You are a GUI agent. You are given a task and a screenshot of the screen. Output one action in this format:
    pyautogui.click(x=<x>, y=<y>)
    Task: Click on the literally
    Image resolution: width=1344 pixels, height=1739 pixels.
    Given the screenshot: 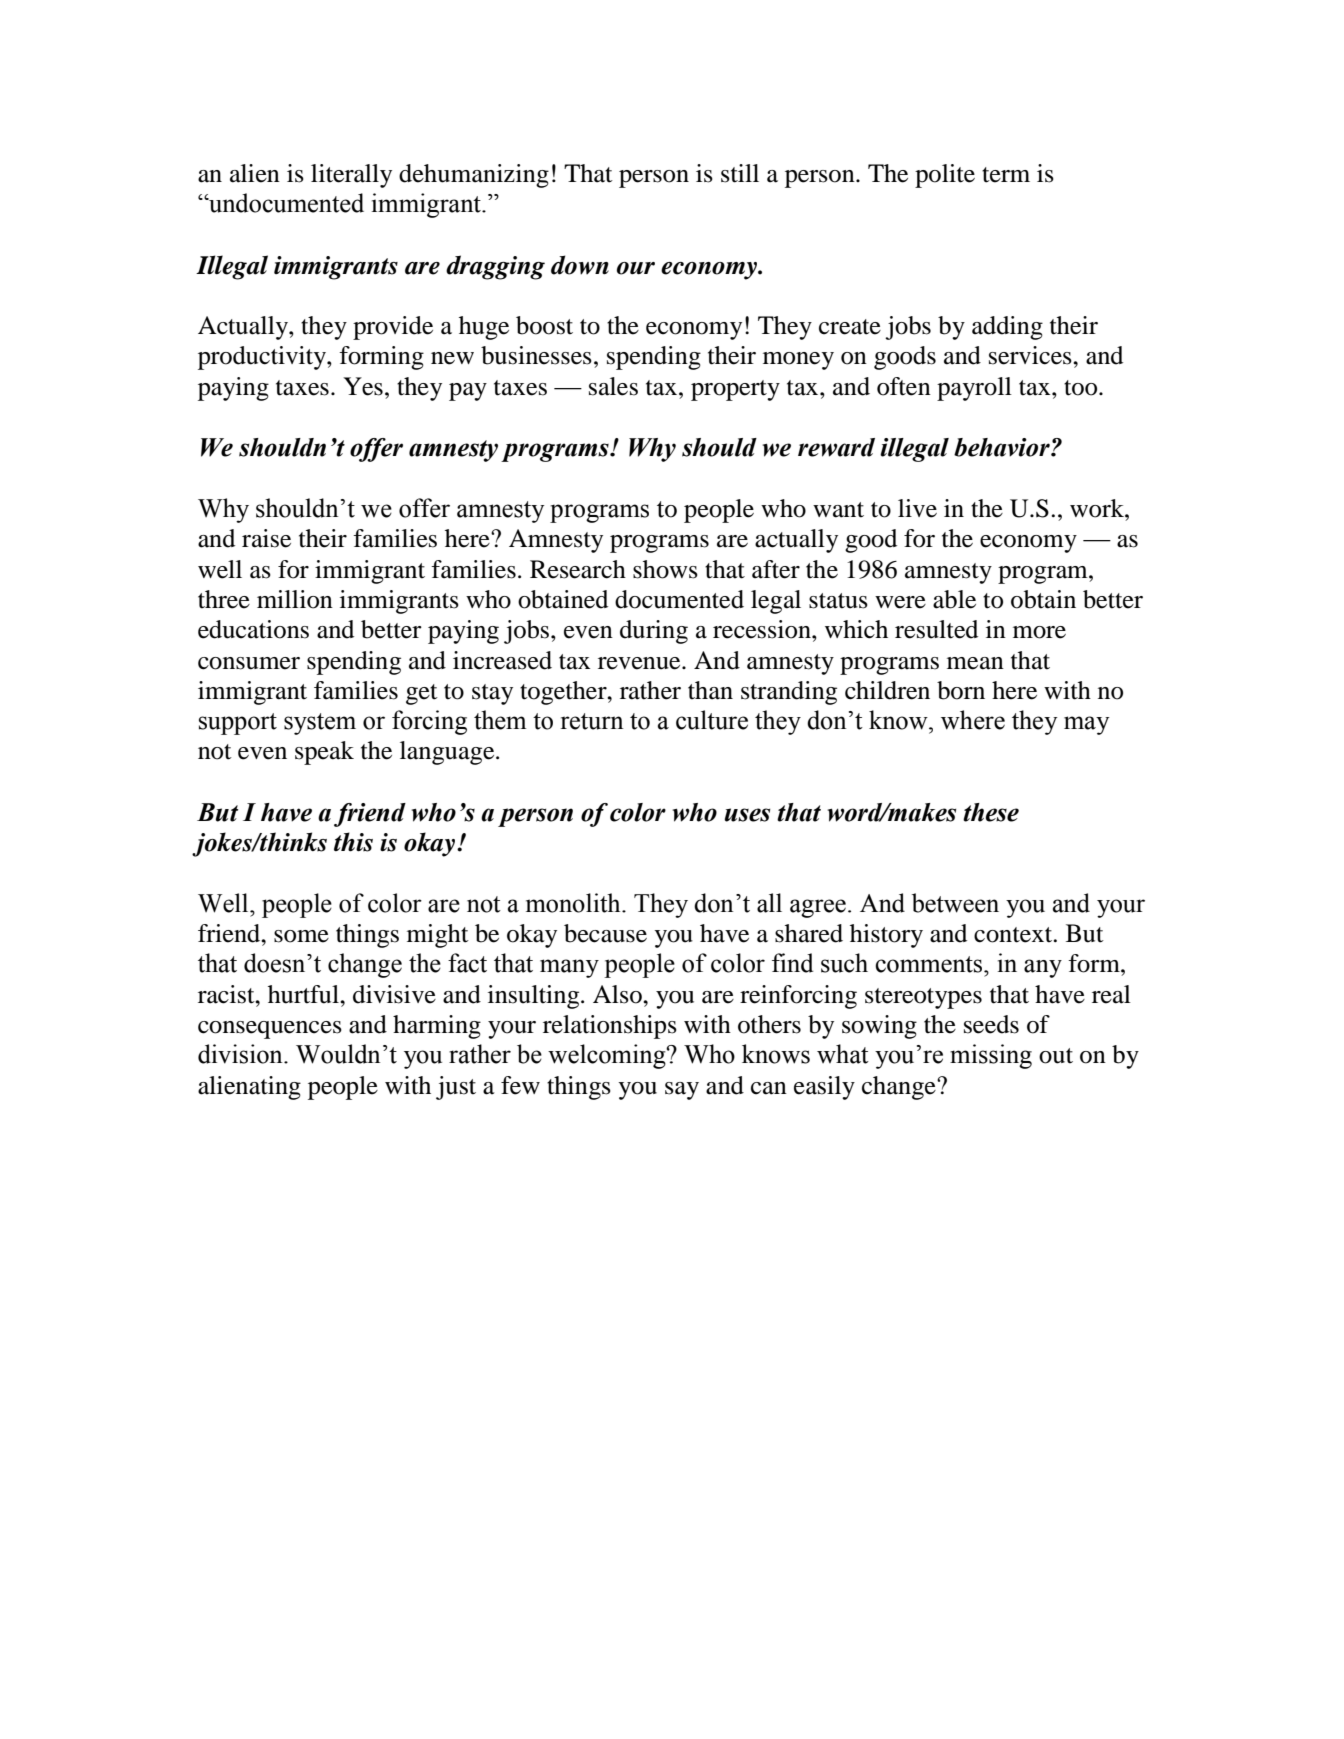 What is the action you would take?
    pyautogui.click(x=351, y=176)
